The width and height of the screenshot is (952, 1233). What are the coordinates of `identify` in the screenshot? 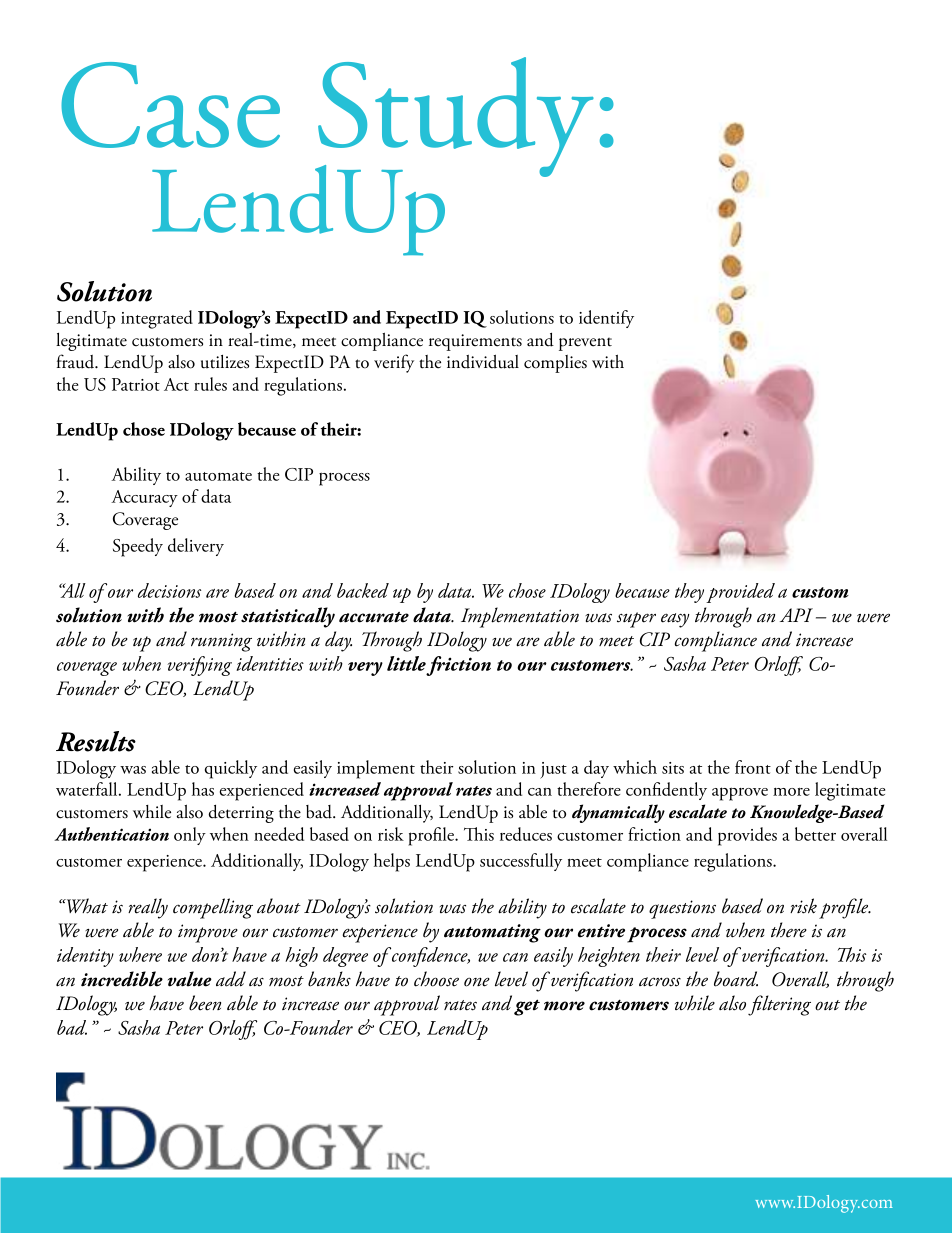 It's located at (606, 319).
